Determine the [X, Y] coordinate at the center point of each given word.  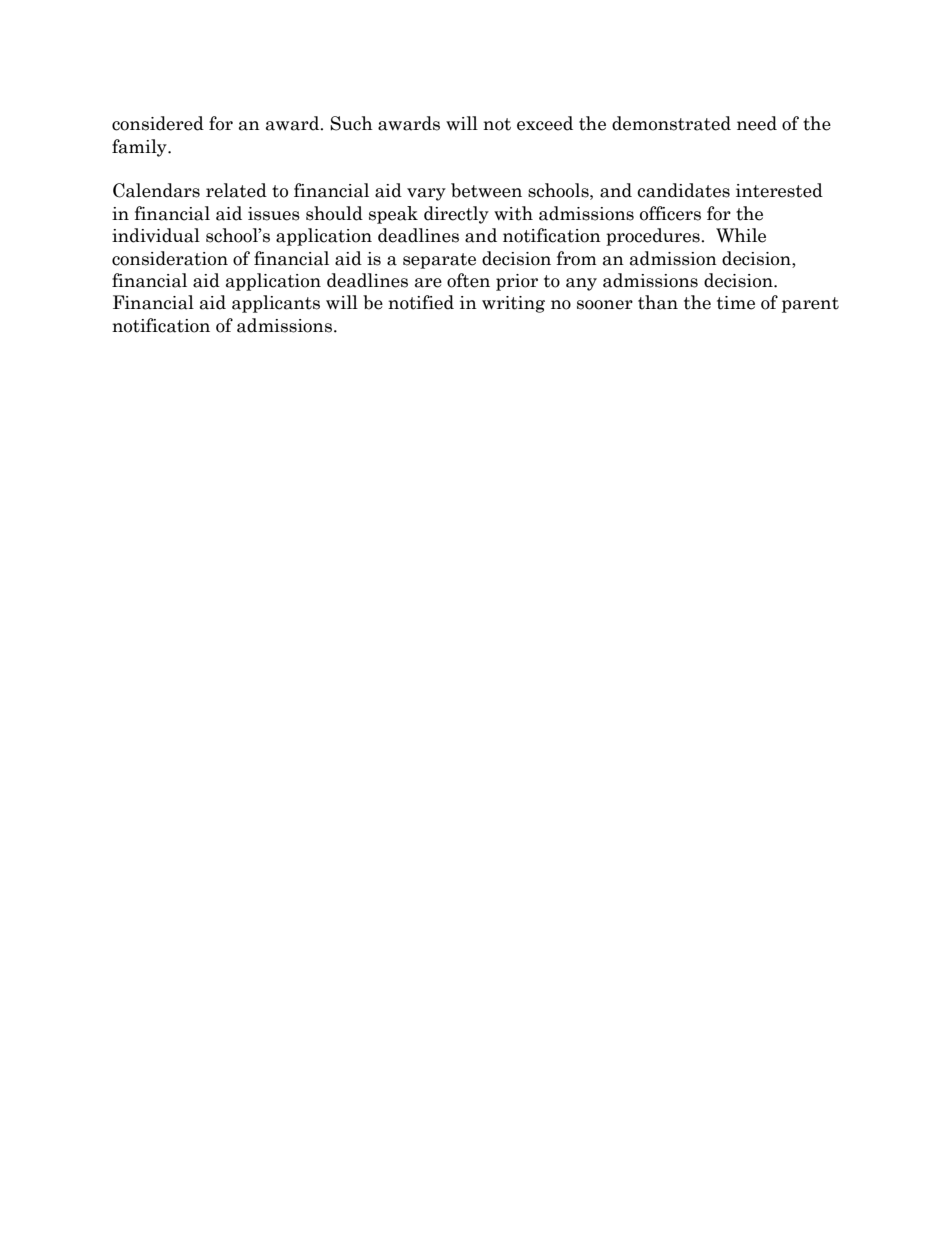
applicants [276, 304]
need [757, 123]
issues [274, 214]
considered [158, 123]
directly [456, 215]
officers [670, 213]
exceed [545, 123]
